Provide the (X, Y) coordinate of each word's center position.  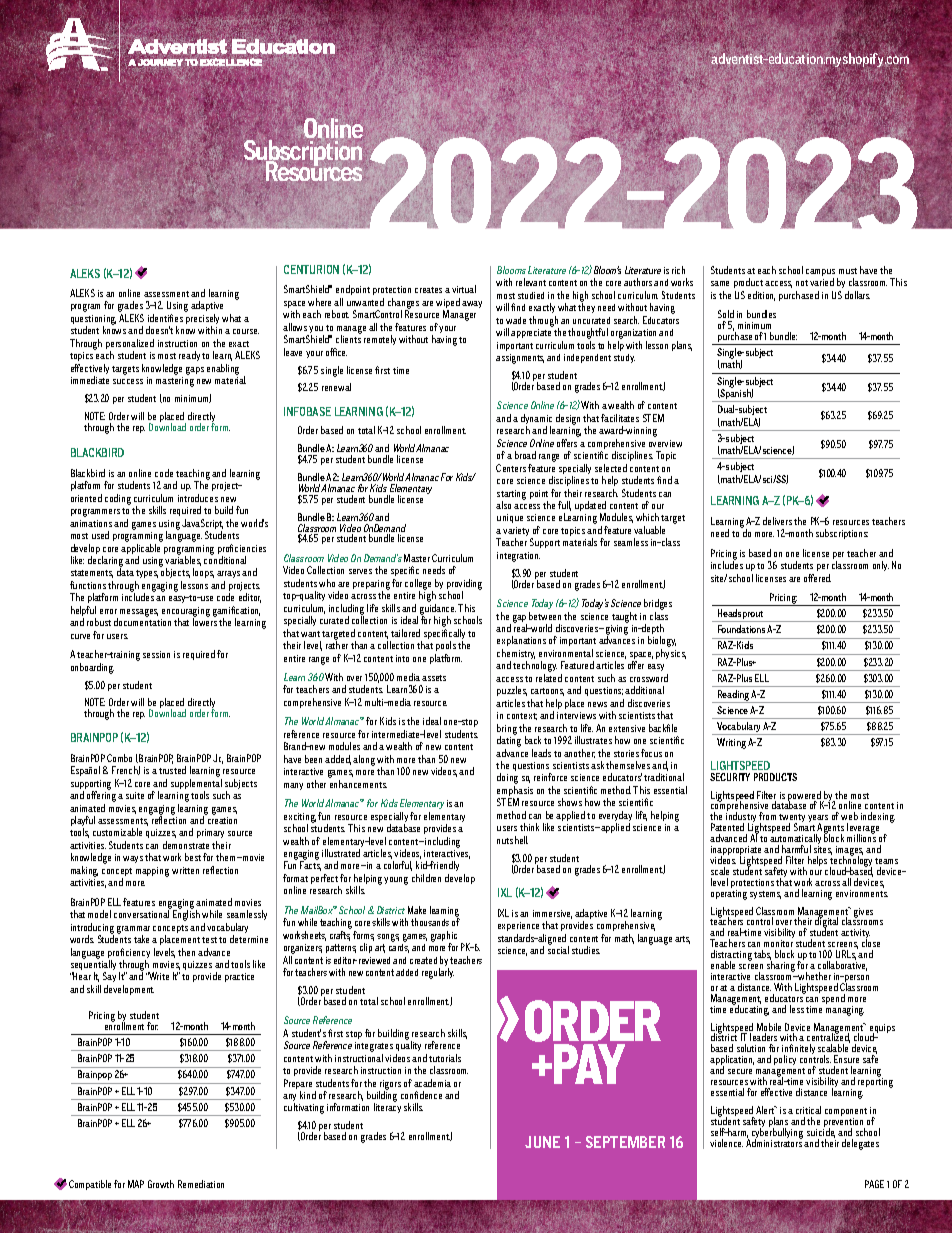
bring (507, 730)
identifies (165, 318)
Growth (161, 1184)
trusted (172, 770)
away (472, 304)
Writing (731, 743)
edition (761, 296)
